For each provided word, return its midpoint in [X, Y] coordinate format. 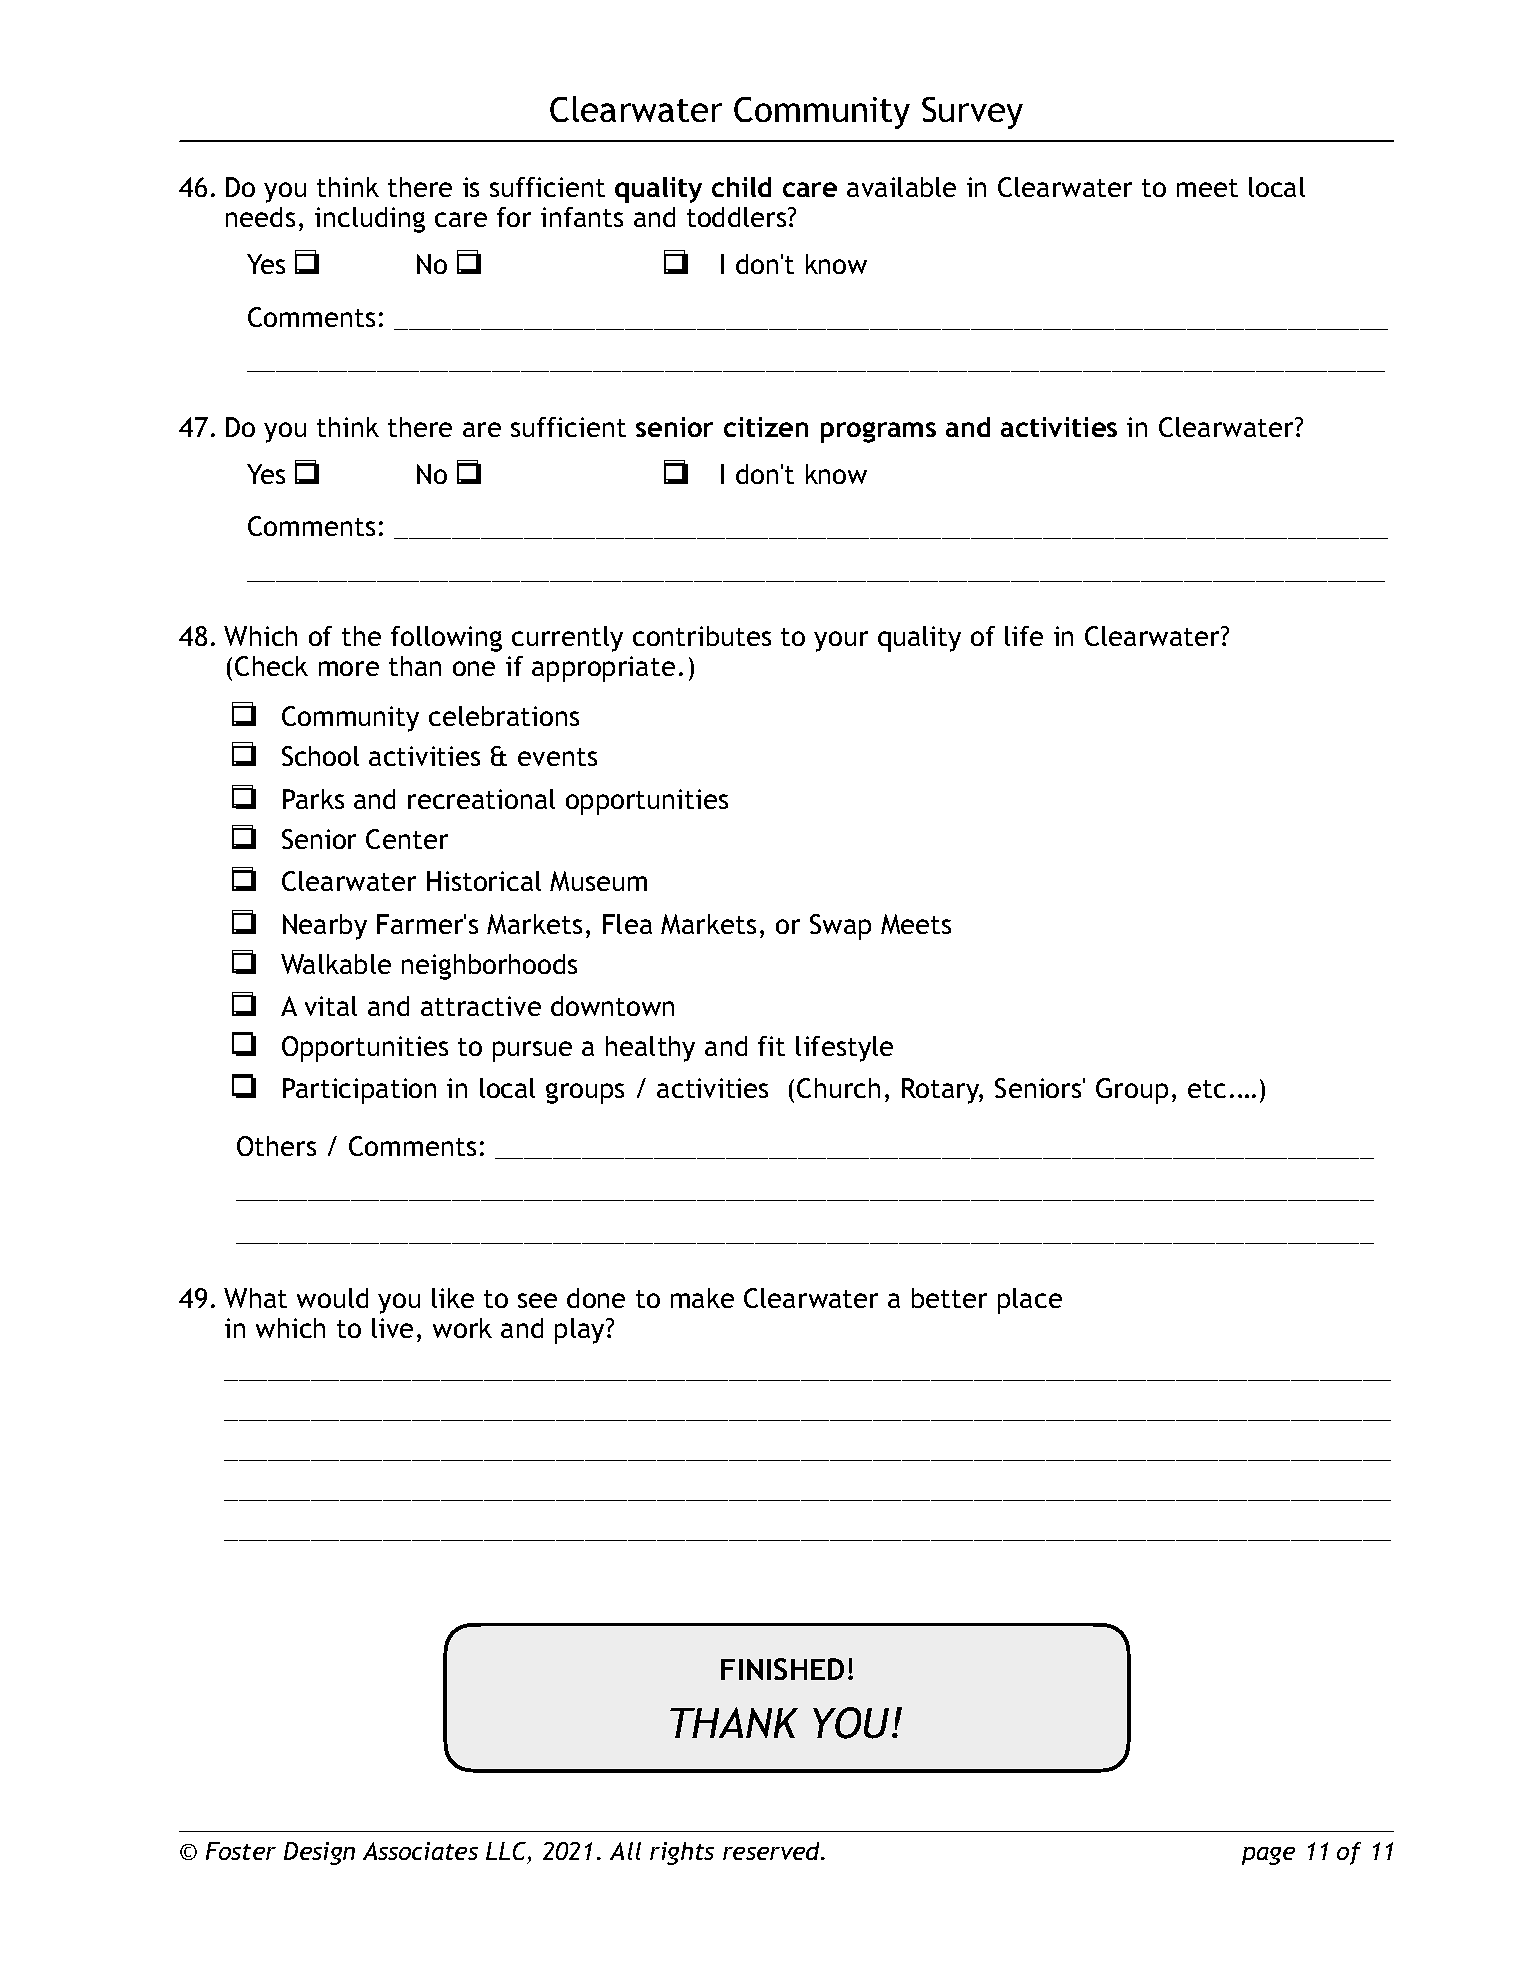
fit [771, 1046]
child [741, 187]
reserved [773, 1851]
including [370, 220]
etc [1207, 1089]
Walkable [336, 964]
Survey [972, 113]
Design [319, 1853]
